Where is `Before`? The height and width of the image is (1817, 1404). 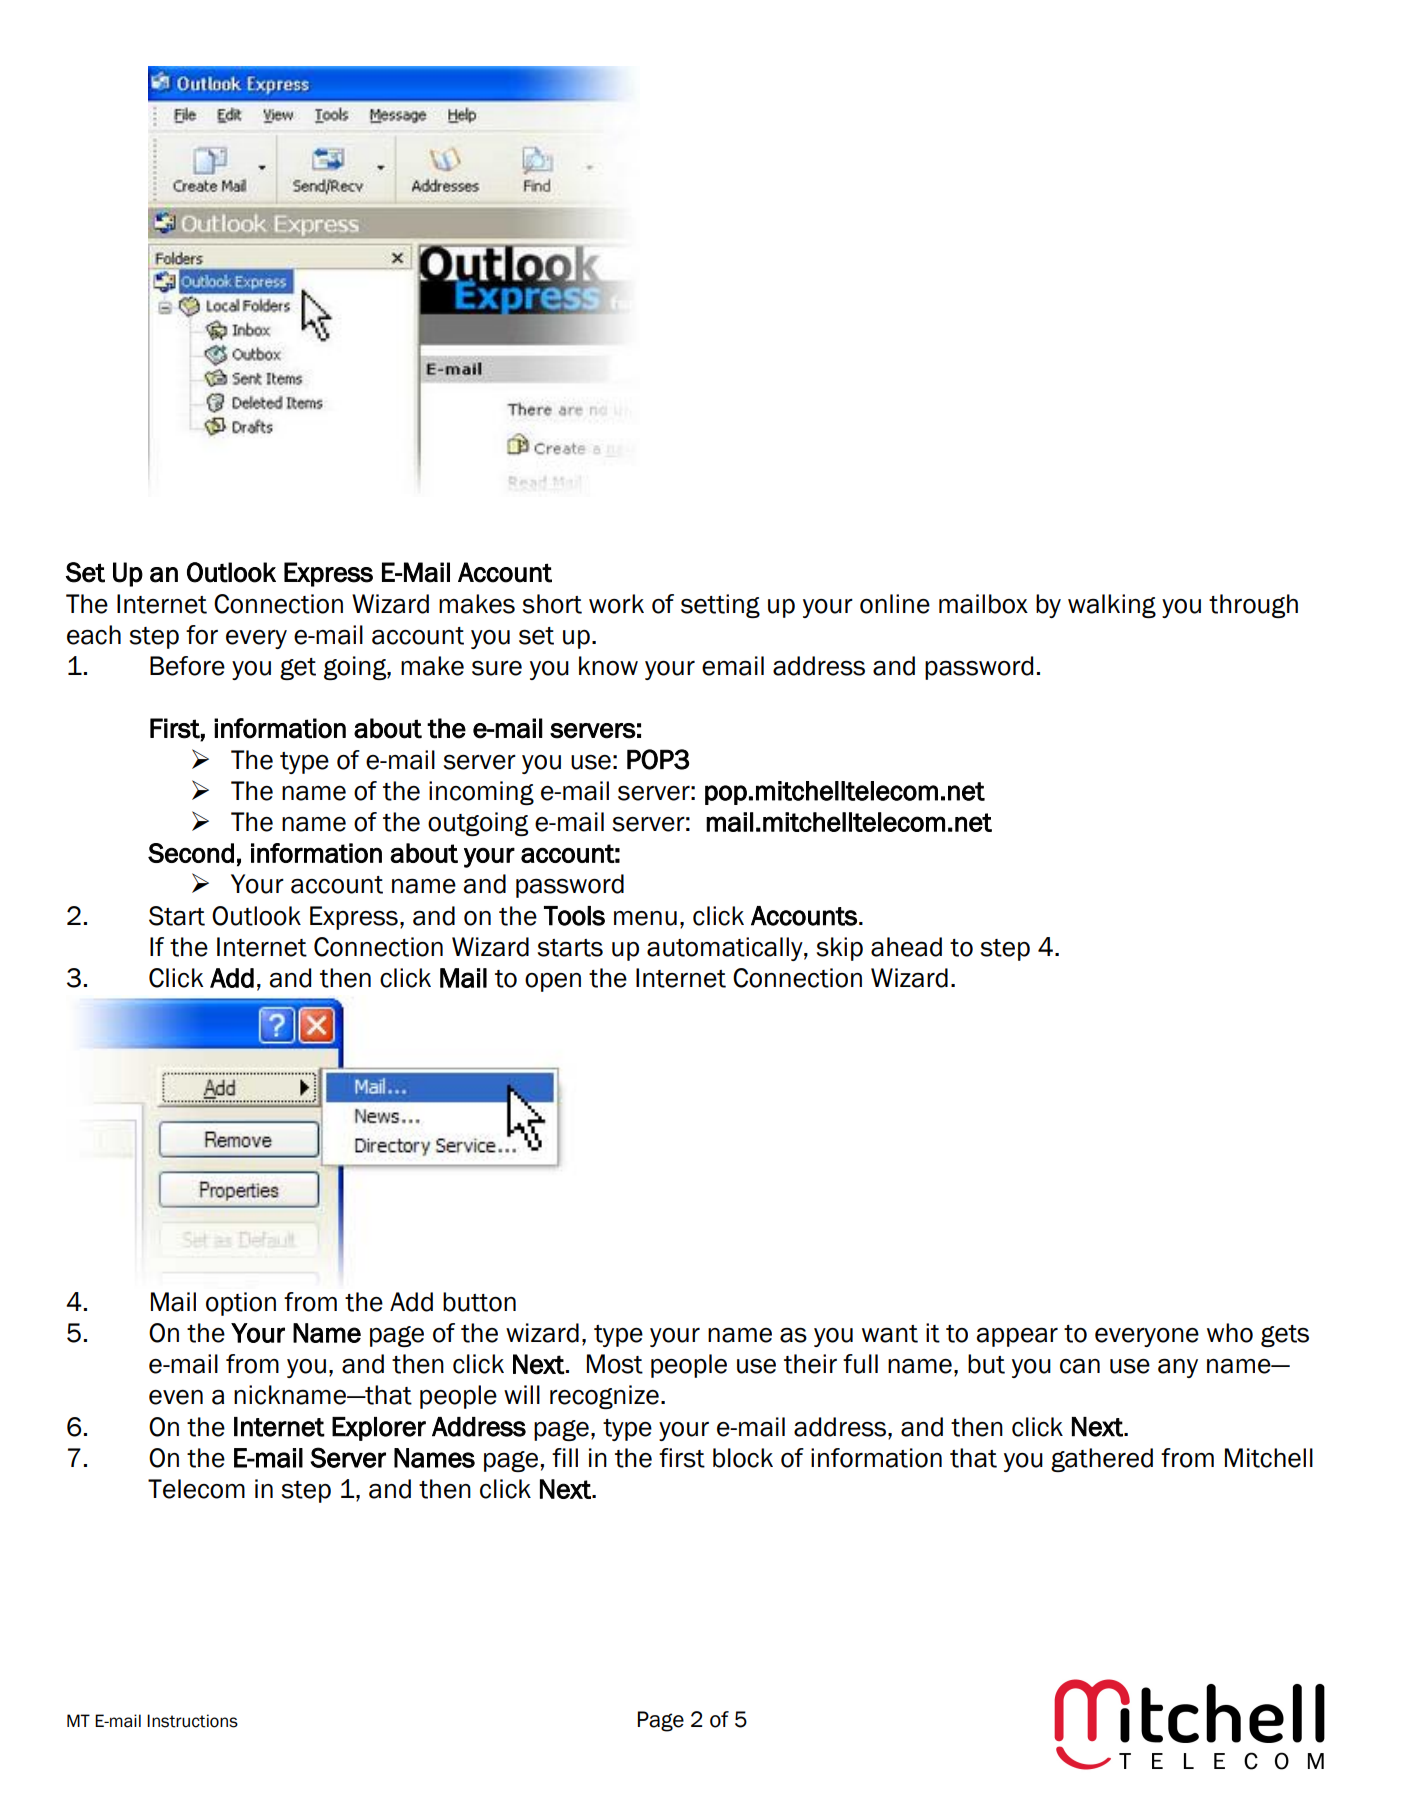
Before is located at coordinates (187, 666).
